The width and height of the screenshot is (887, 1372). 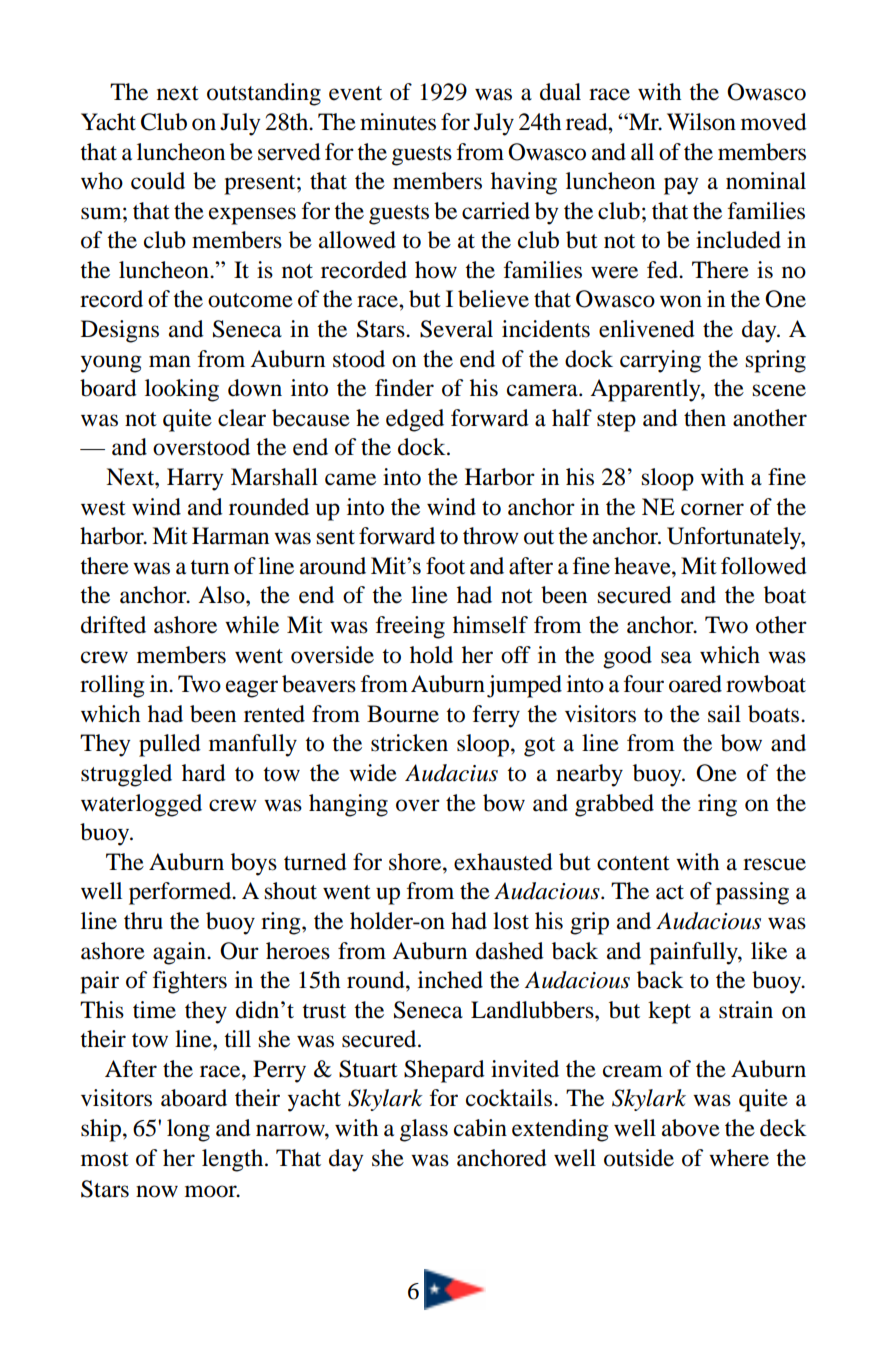 I want to click on minutes, so click(x=398, y=122).
